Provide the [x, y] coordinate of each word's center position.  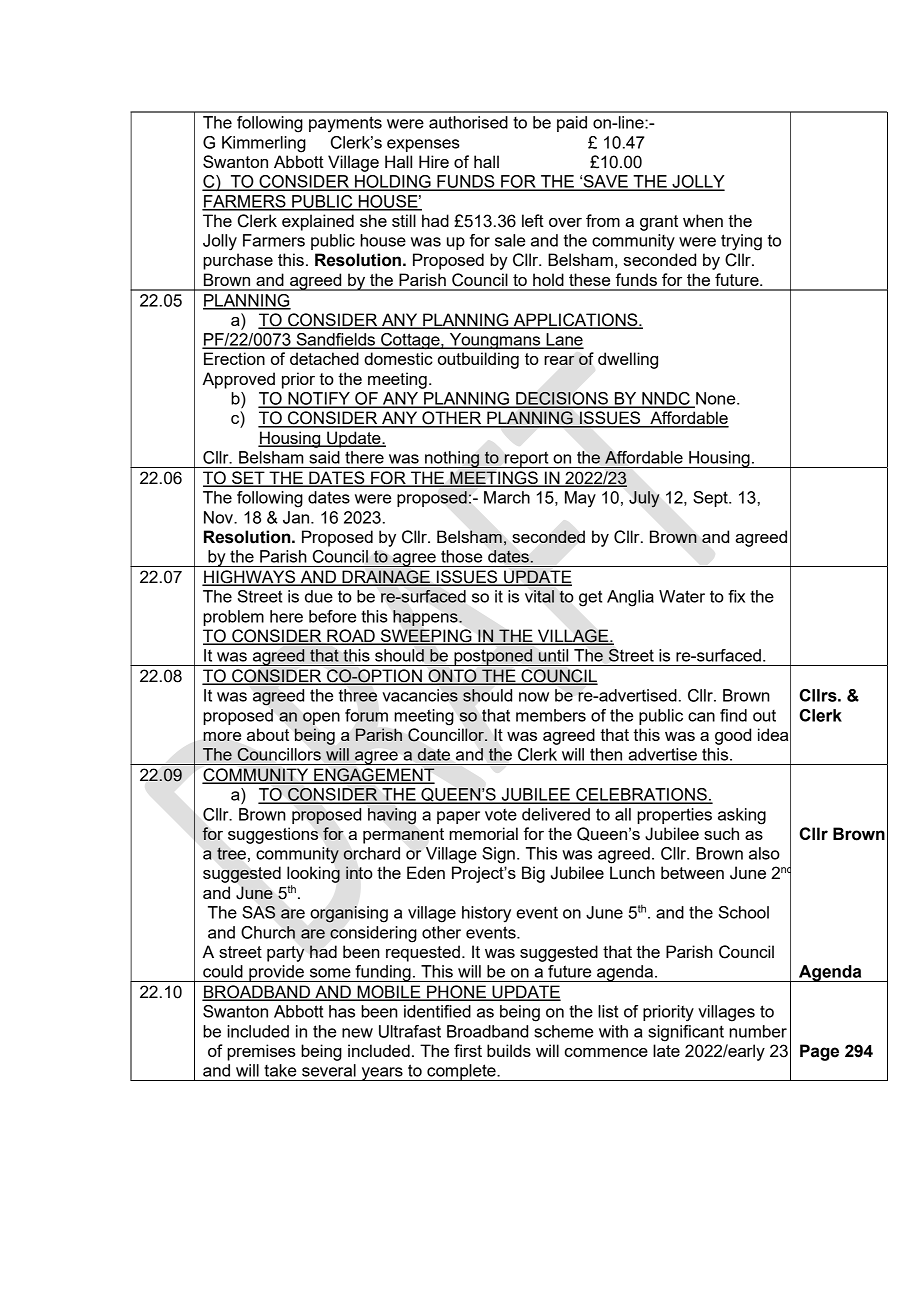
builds [509, 1050]
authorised [468, 122]
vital [539, 596]
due [319, 596]
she [373, 220]
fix [736, 596]
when [703, 220]
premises [261, 1052]
